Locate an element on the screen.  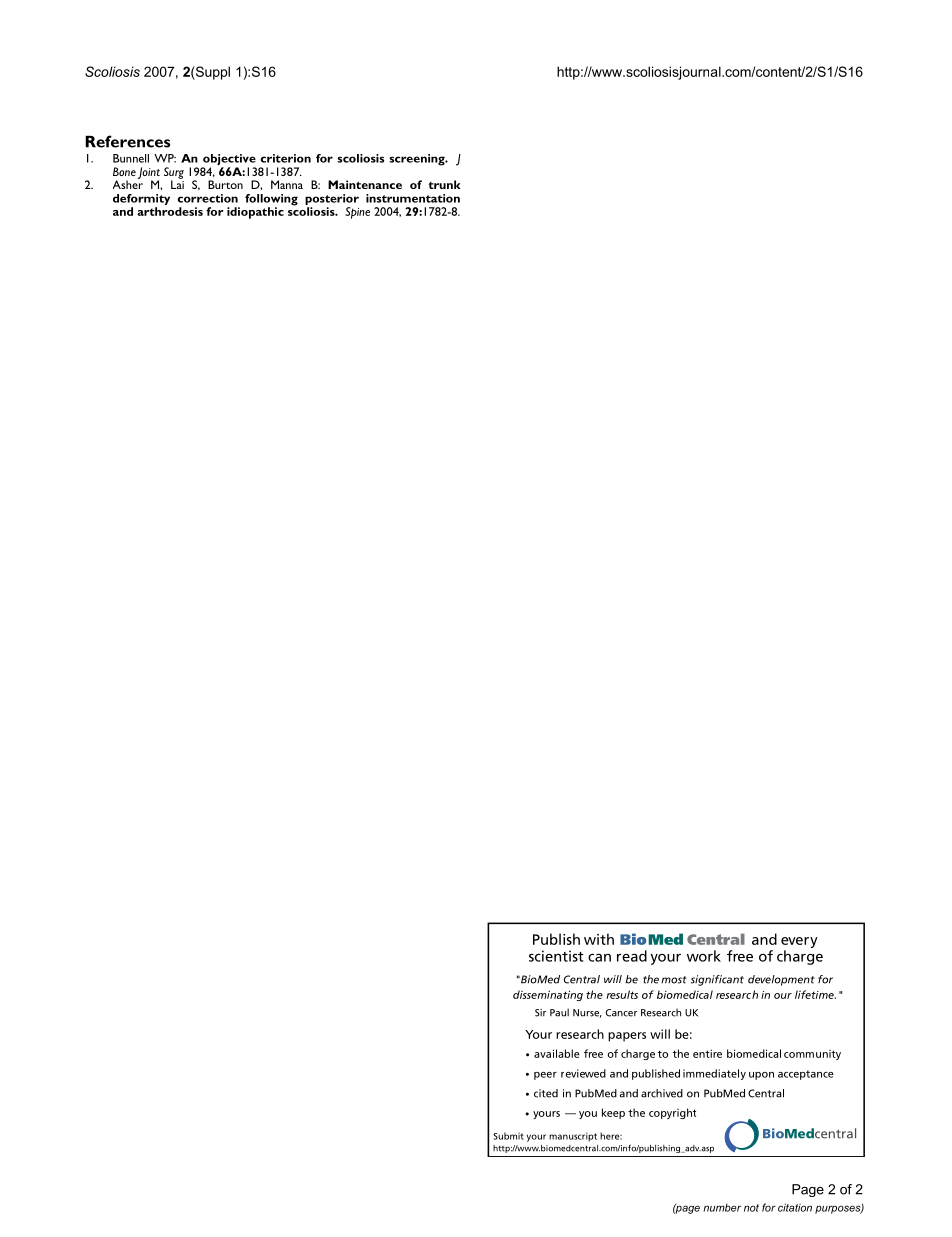
with is located at coordinates (599, 939).
